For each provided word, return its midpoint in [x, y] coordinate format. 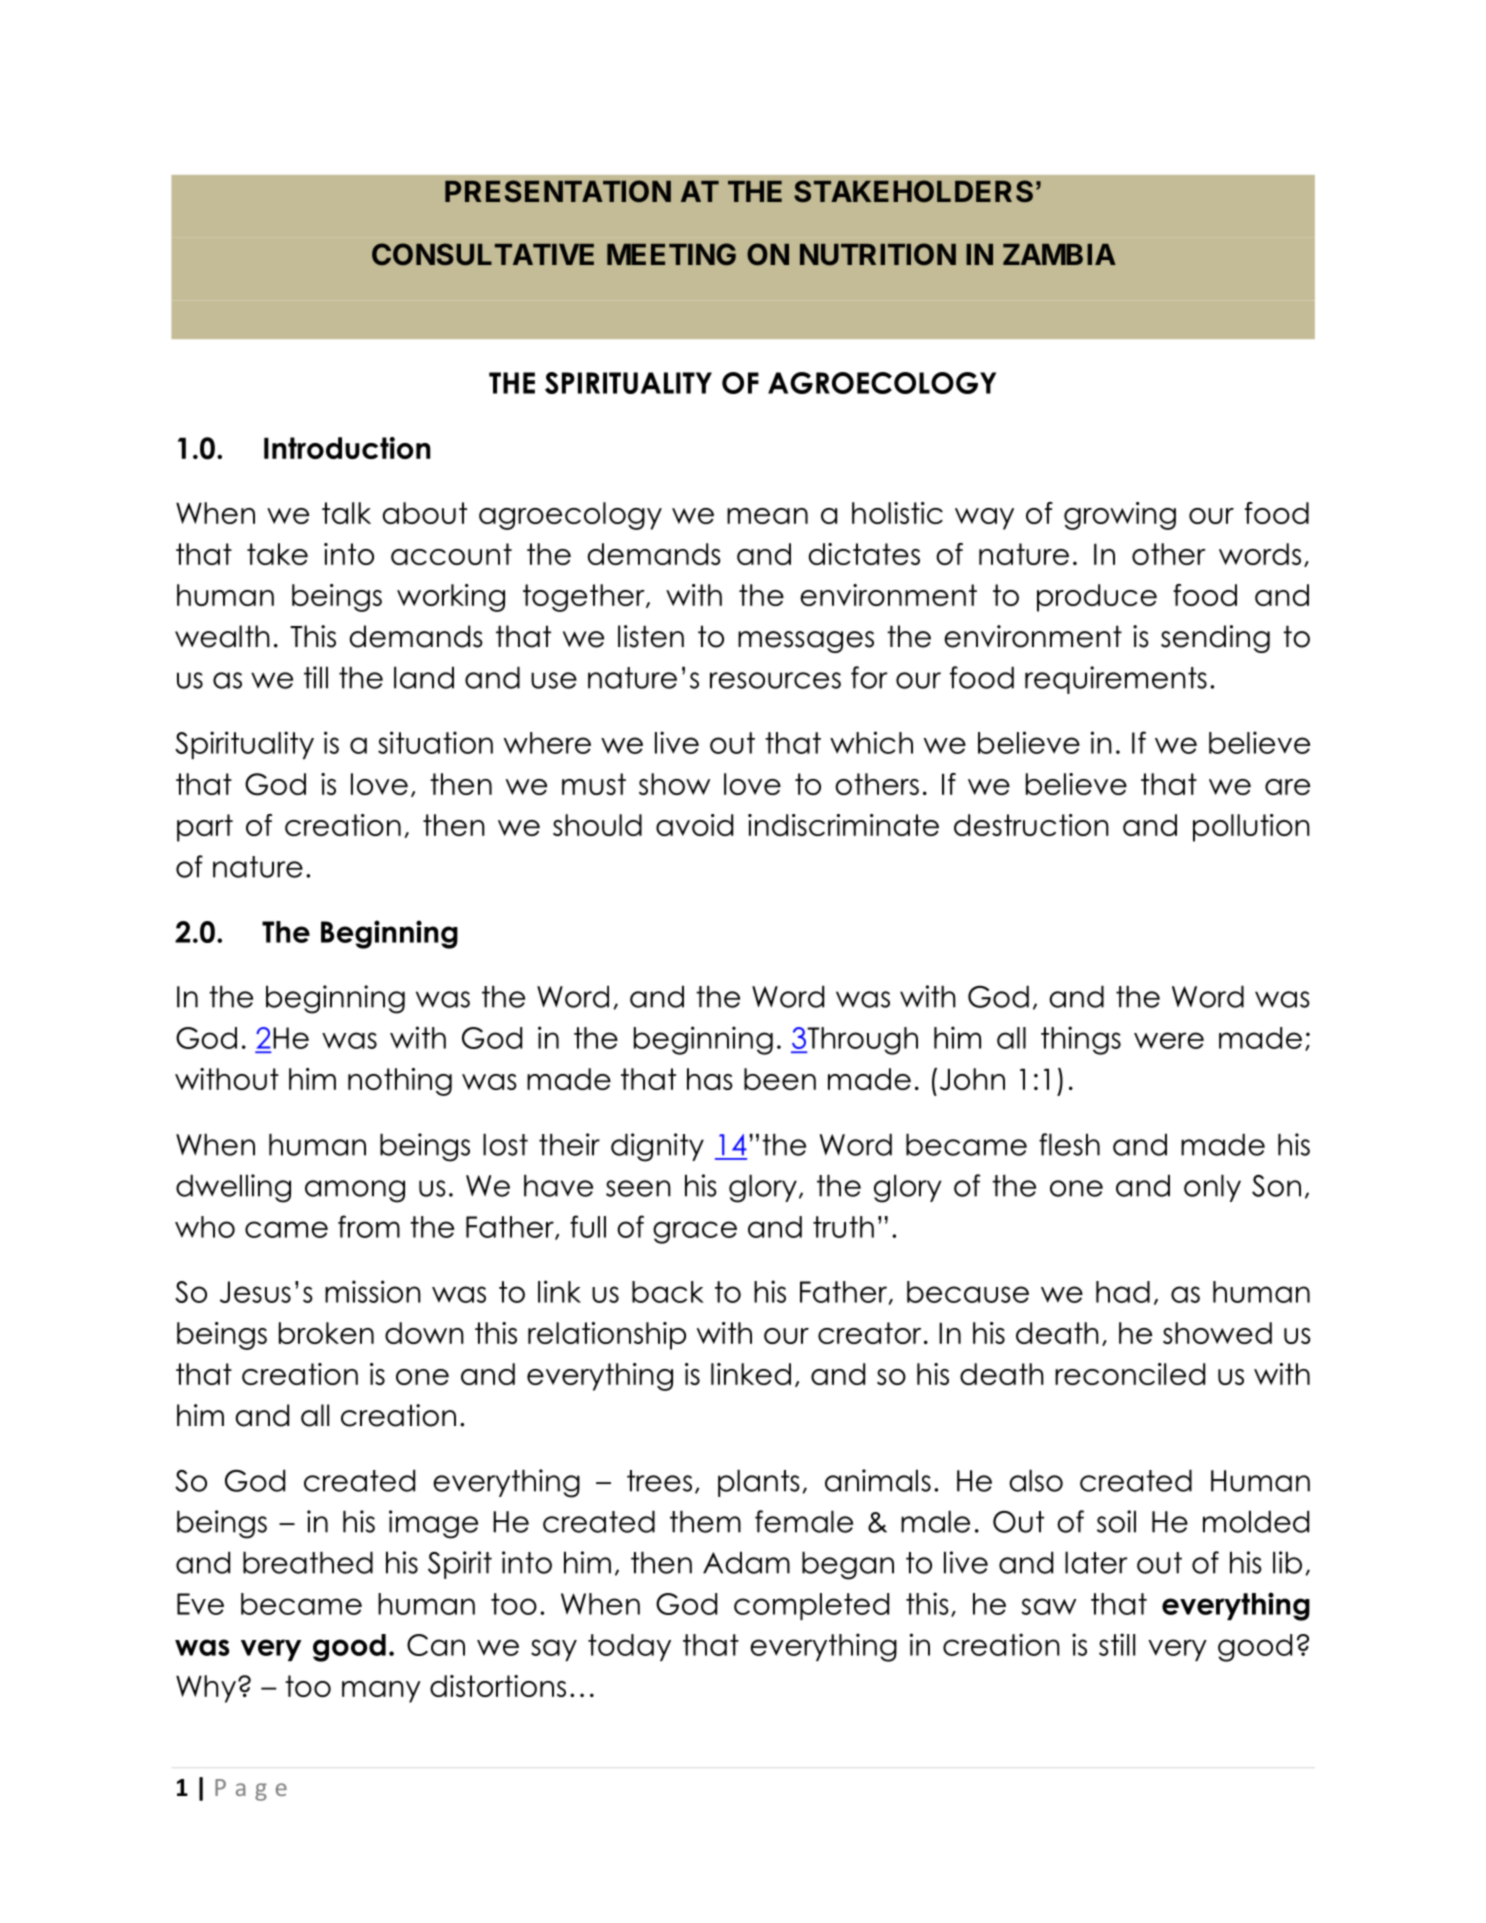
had [1123, 1292]
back [668, 1292]
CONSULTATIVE [483, 254]
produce [1097, 598]
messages [806, 642]
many [381, 1692]
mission [373, 1291]
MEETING [671, 254]
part [205, 828]
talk [346, 513]
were [1169, 1040]
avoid [694, 825]
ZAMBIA [1059, 254]
